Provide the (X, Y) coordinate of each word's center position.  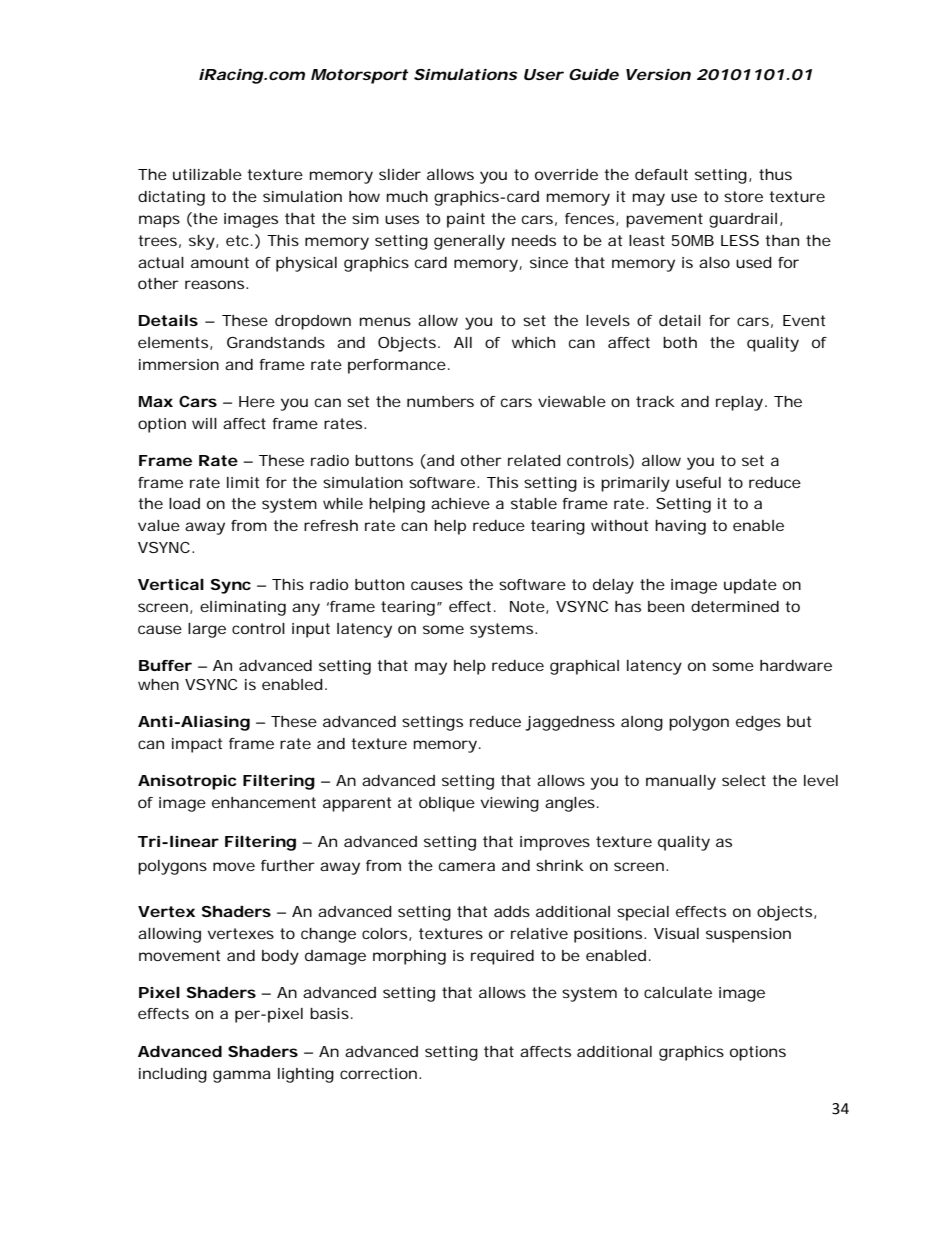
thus (775, 174)
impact (197, 745)
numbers (440, 401)
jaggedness (570, 723)
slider (400, 174)
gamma (241, 1076)
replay (739, 403)
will (204, 423)
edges (758, 723)
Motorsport (359, 76)
